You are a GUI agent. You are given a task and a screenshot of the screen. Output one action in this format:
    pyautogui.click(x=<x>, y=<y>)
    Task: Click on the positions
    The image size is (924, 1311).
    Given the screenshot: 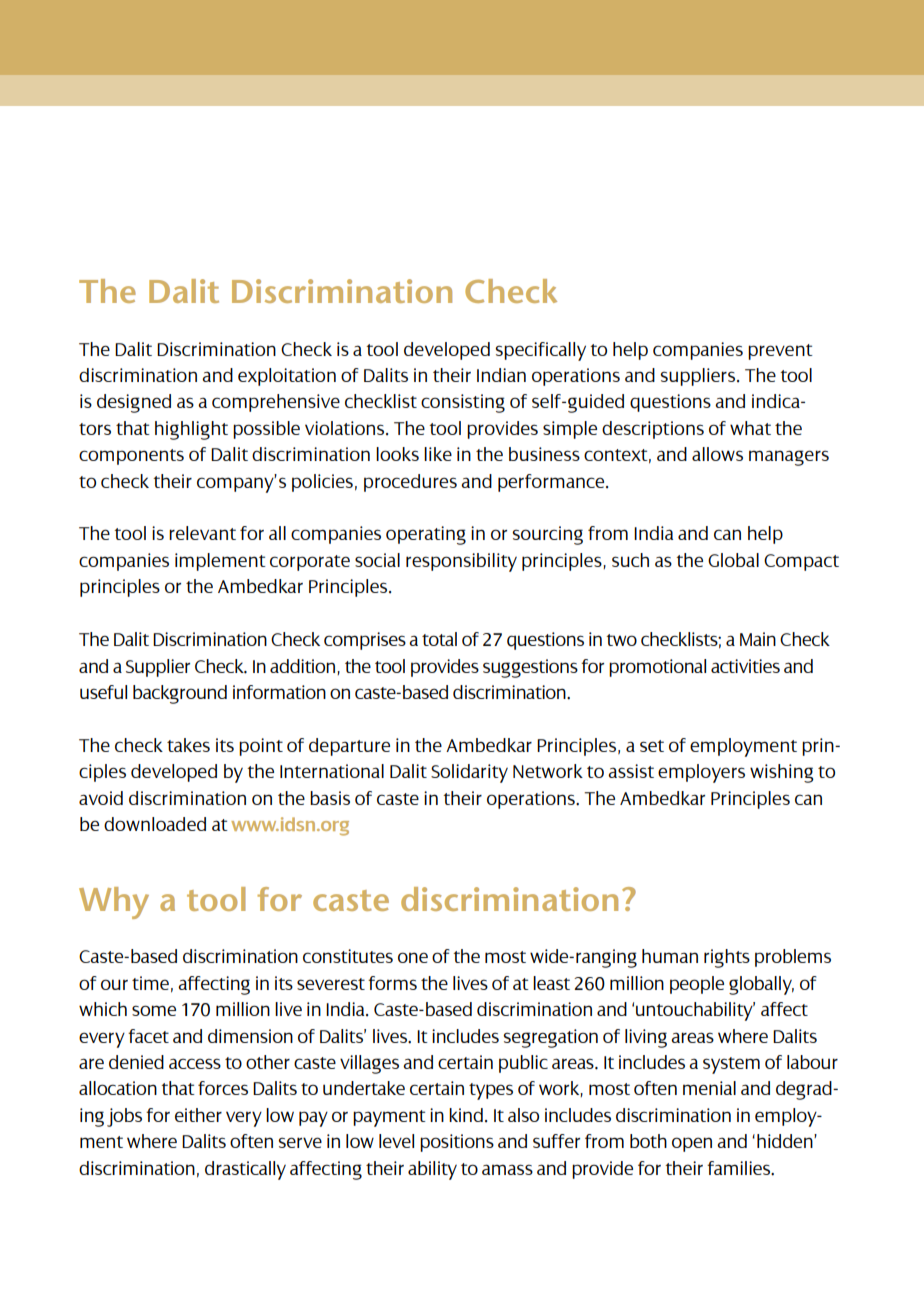 What is the action you would take?
    pyautogui.click(x=457, y=1143)
